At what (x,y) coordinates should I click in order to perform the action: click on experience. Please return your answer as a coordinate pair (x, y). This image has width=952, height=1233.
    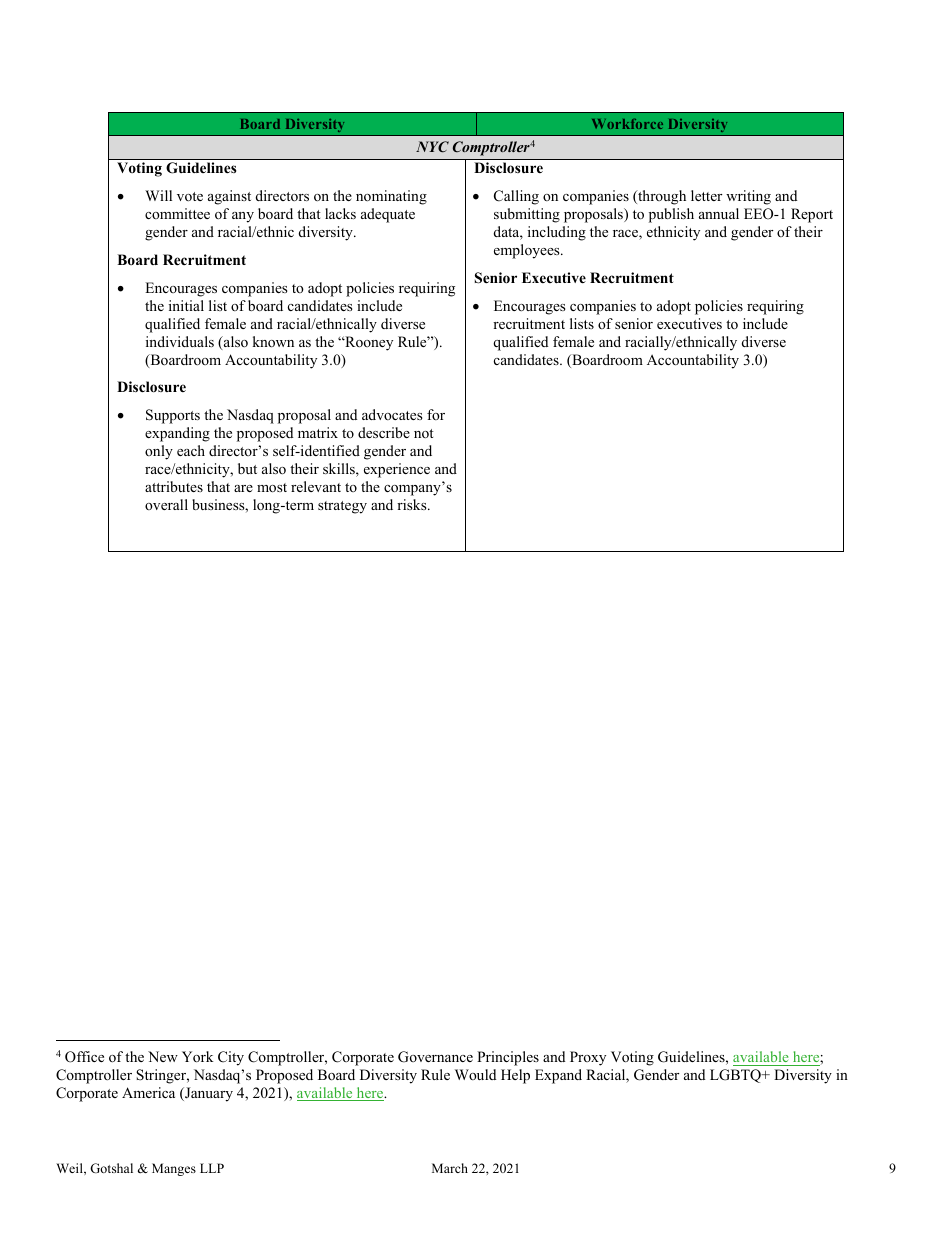
    Looking at the image, I should click on (397, 470).
